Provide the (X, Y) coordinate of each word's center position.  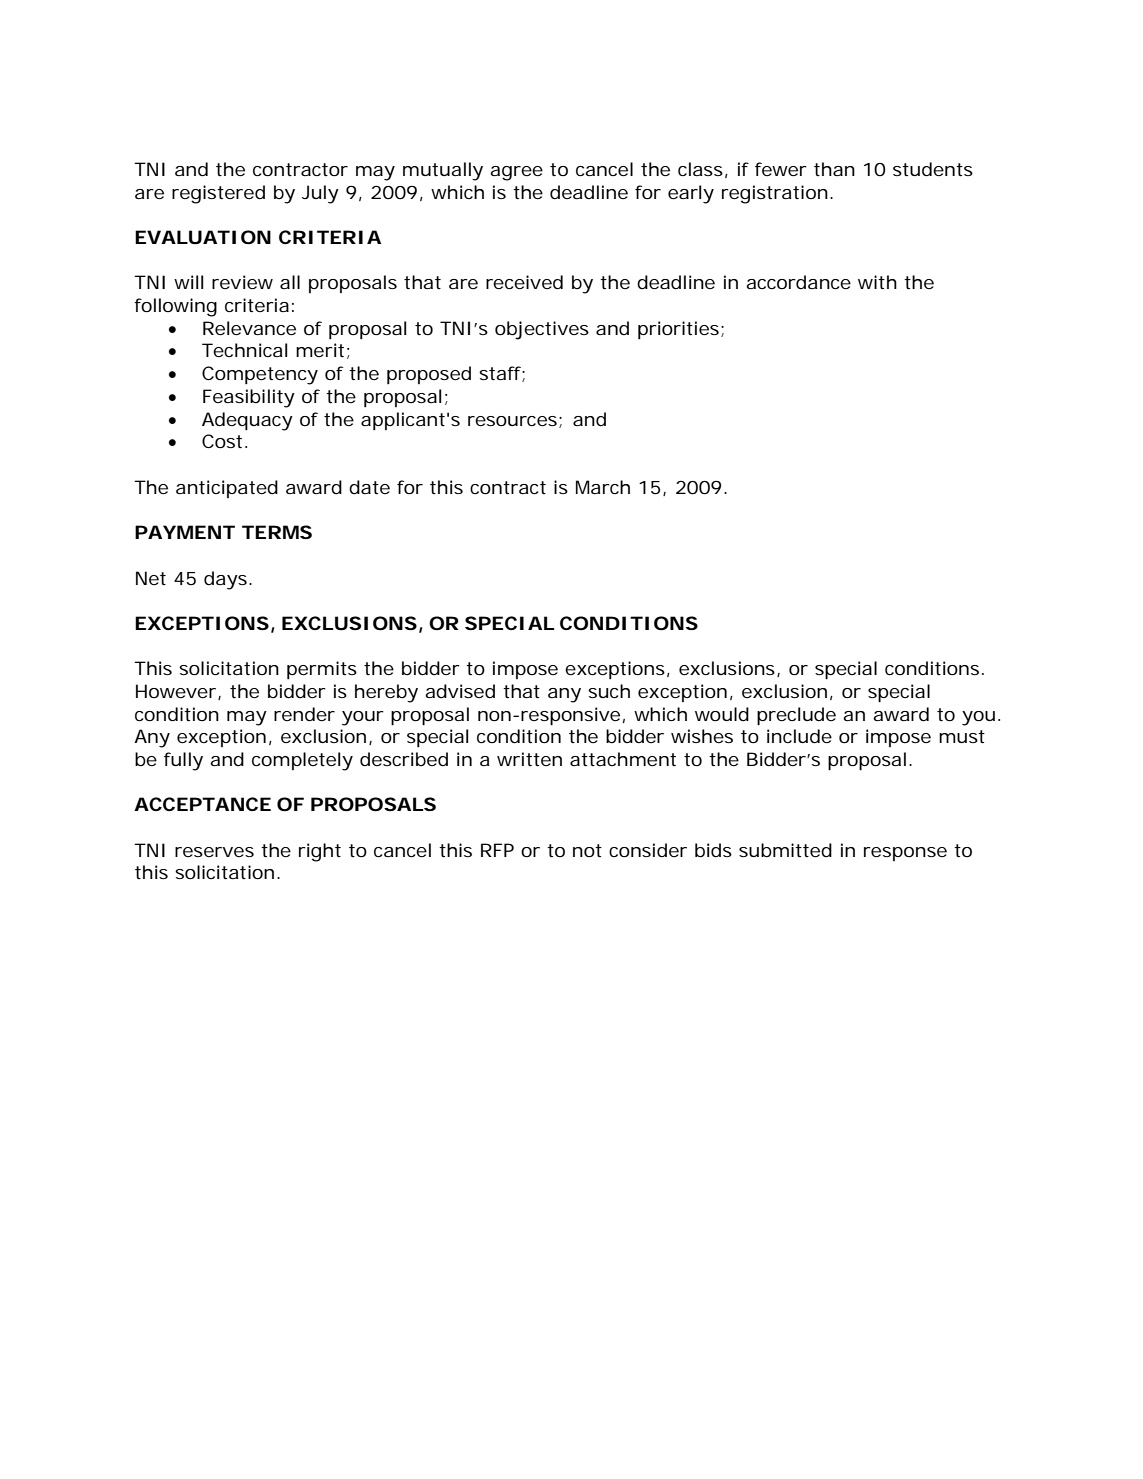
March (603, 487)
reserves (214, 852)
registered (218, 194)
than (834, 169)
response (905, 854)
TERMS (277, 532)
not (587, 850)
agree (516, 173)
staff (502, 374)
